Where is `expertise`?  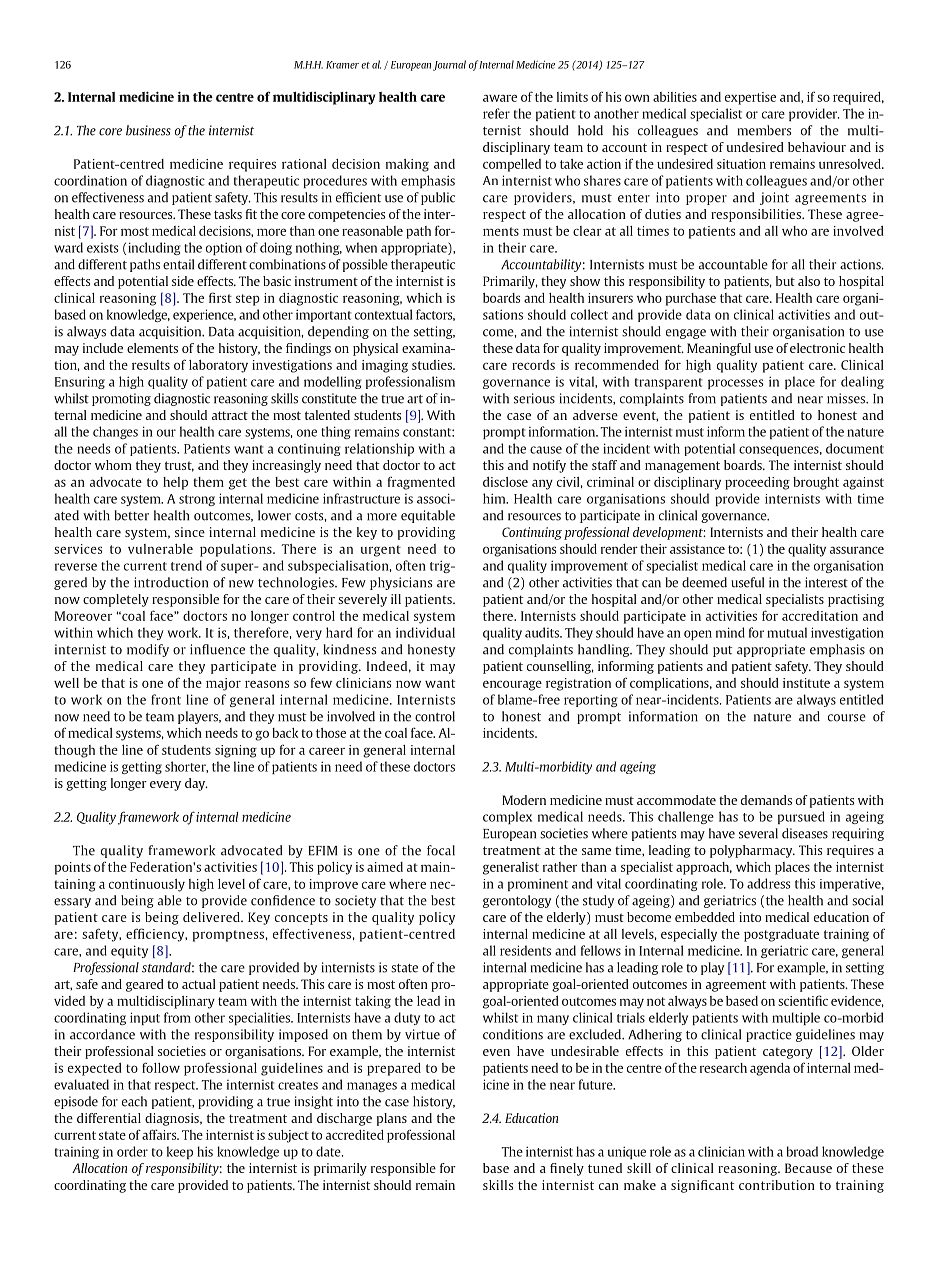
expertise is located at coordinates (750, 98).
